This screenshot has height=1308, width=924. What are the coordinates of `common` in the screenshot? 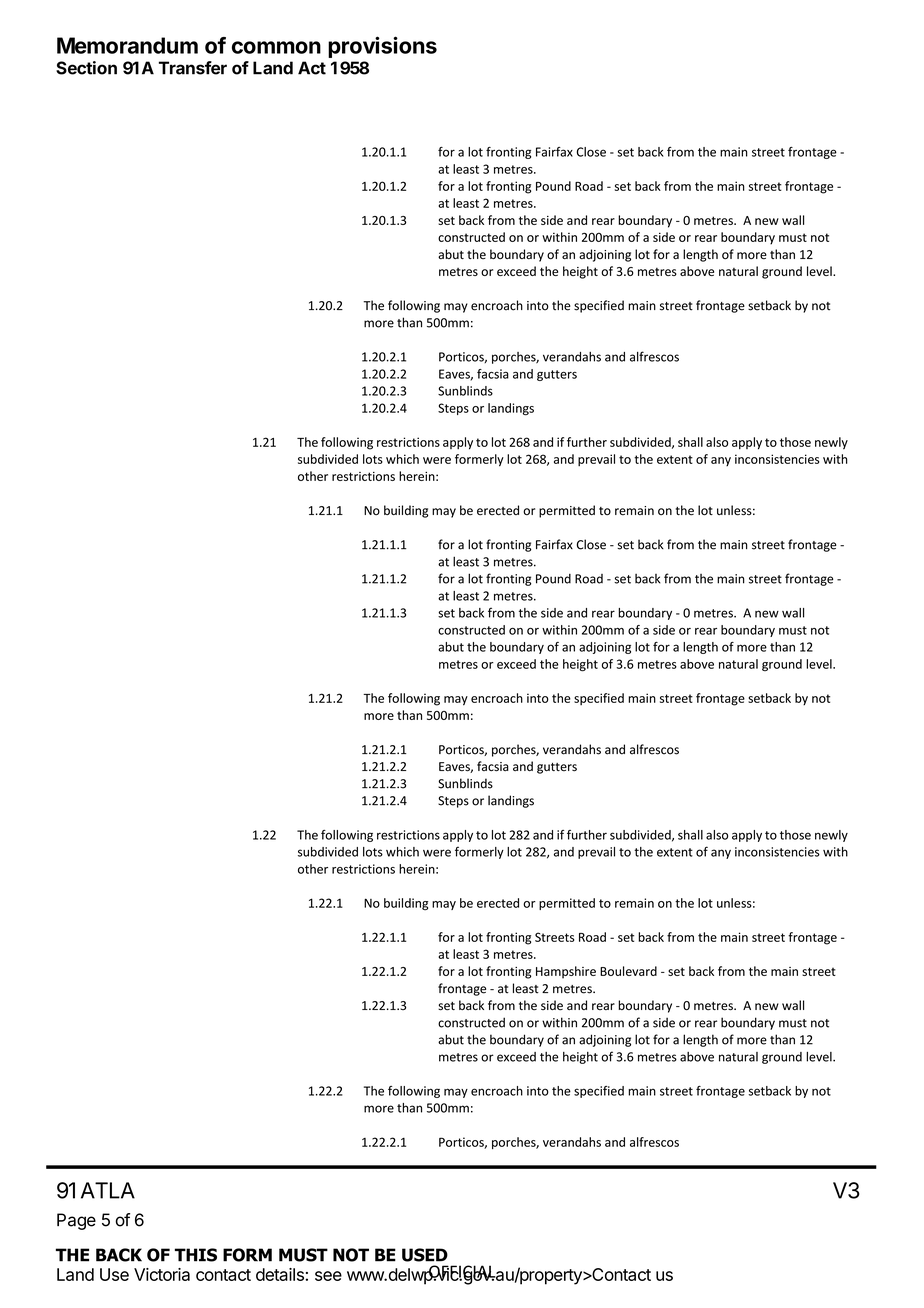 It's located at (276, 47).
